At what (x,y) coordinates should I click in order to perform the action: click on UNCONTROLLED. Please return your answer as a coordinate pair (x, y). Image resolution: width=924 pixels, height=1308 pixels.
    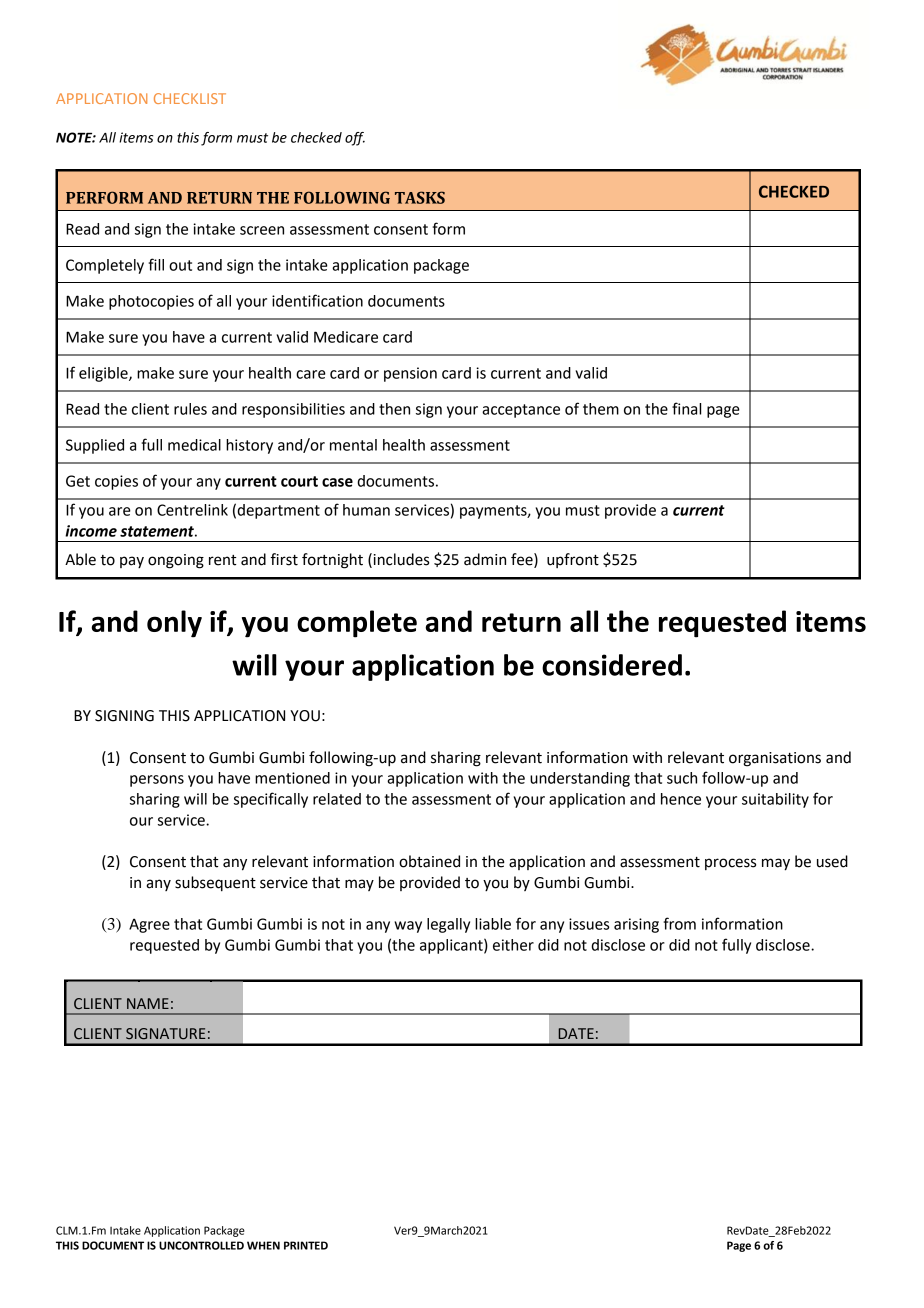
    Looking at the image, I should click on (201, 1245).
